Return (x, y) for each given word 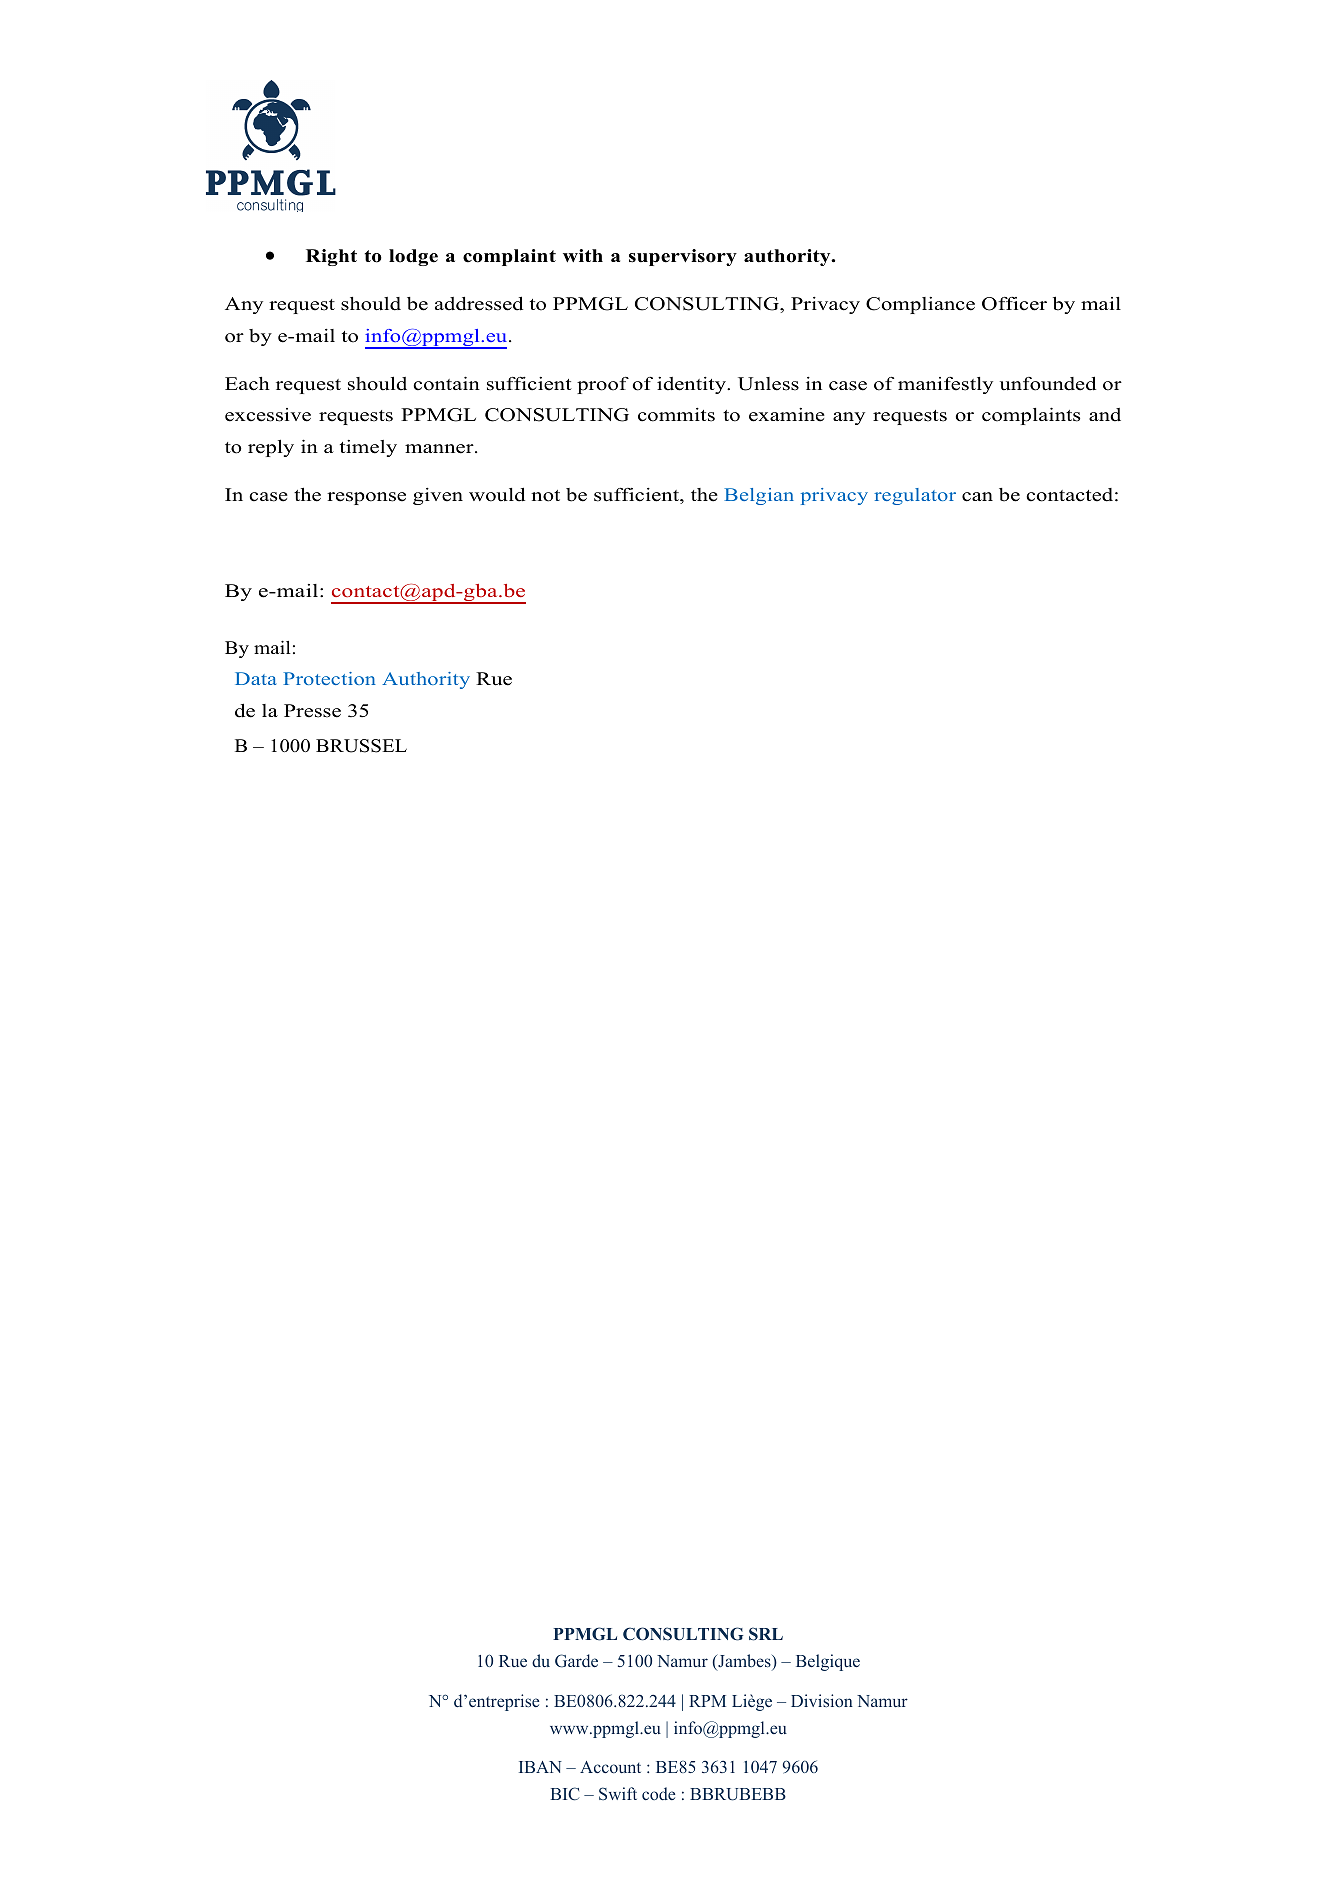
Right (331, 257)
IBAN (540, 1767)
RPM (707, 1701)
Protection (329, 678)
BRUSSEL (361, 746)
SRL (766, 1634)
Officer (1014, 304)
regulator (915, 496)
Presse (312, 711)
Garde (576, 1661)
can (977, 497)
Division (822, 1700)
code (658, 1793)
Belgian (759, 496)
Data (256, 678)
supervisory (683, 257)
